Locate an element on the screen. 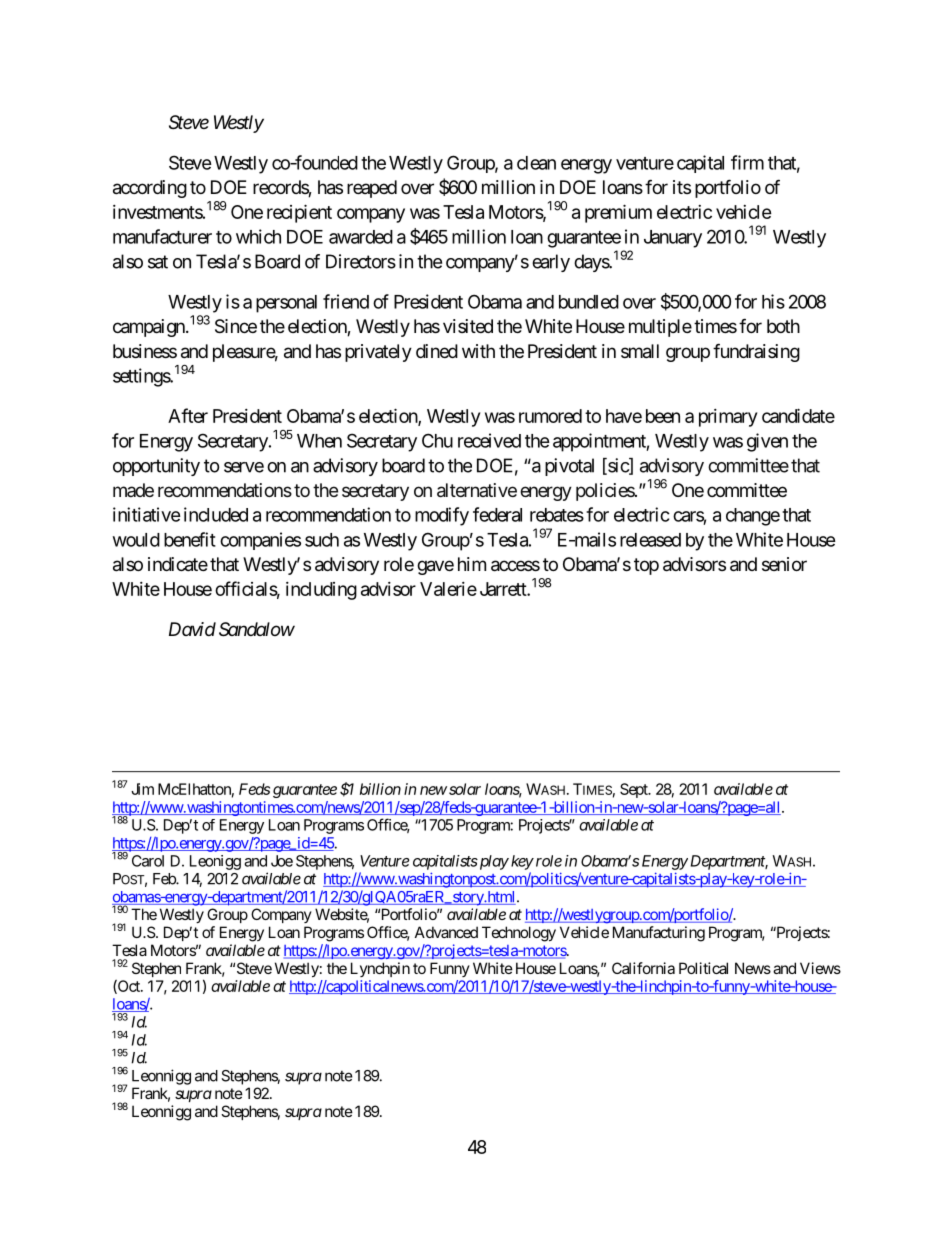 Image resolution: width=952 pixels, height=1233 pixels. recipient is located at coordinates (299, 213).
